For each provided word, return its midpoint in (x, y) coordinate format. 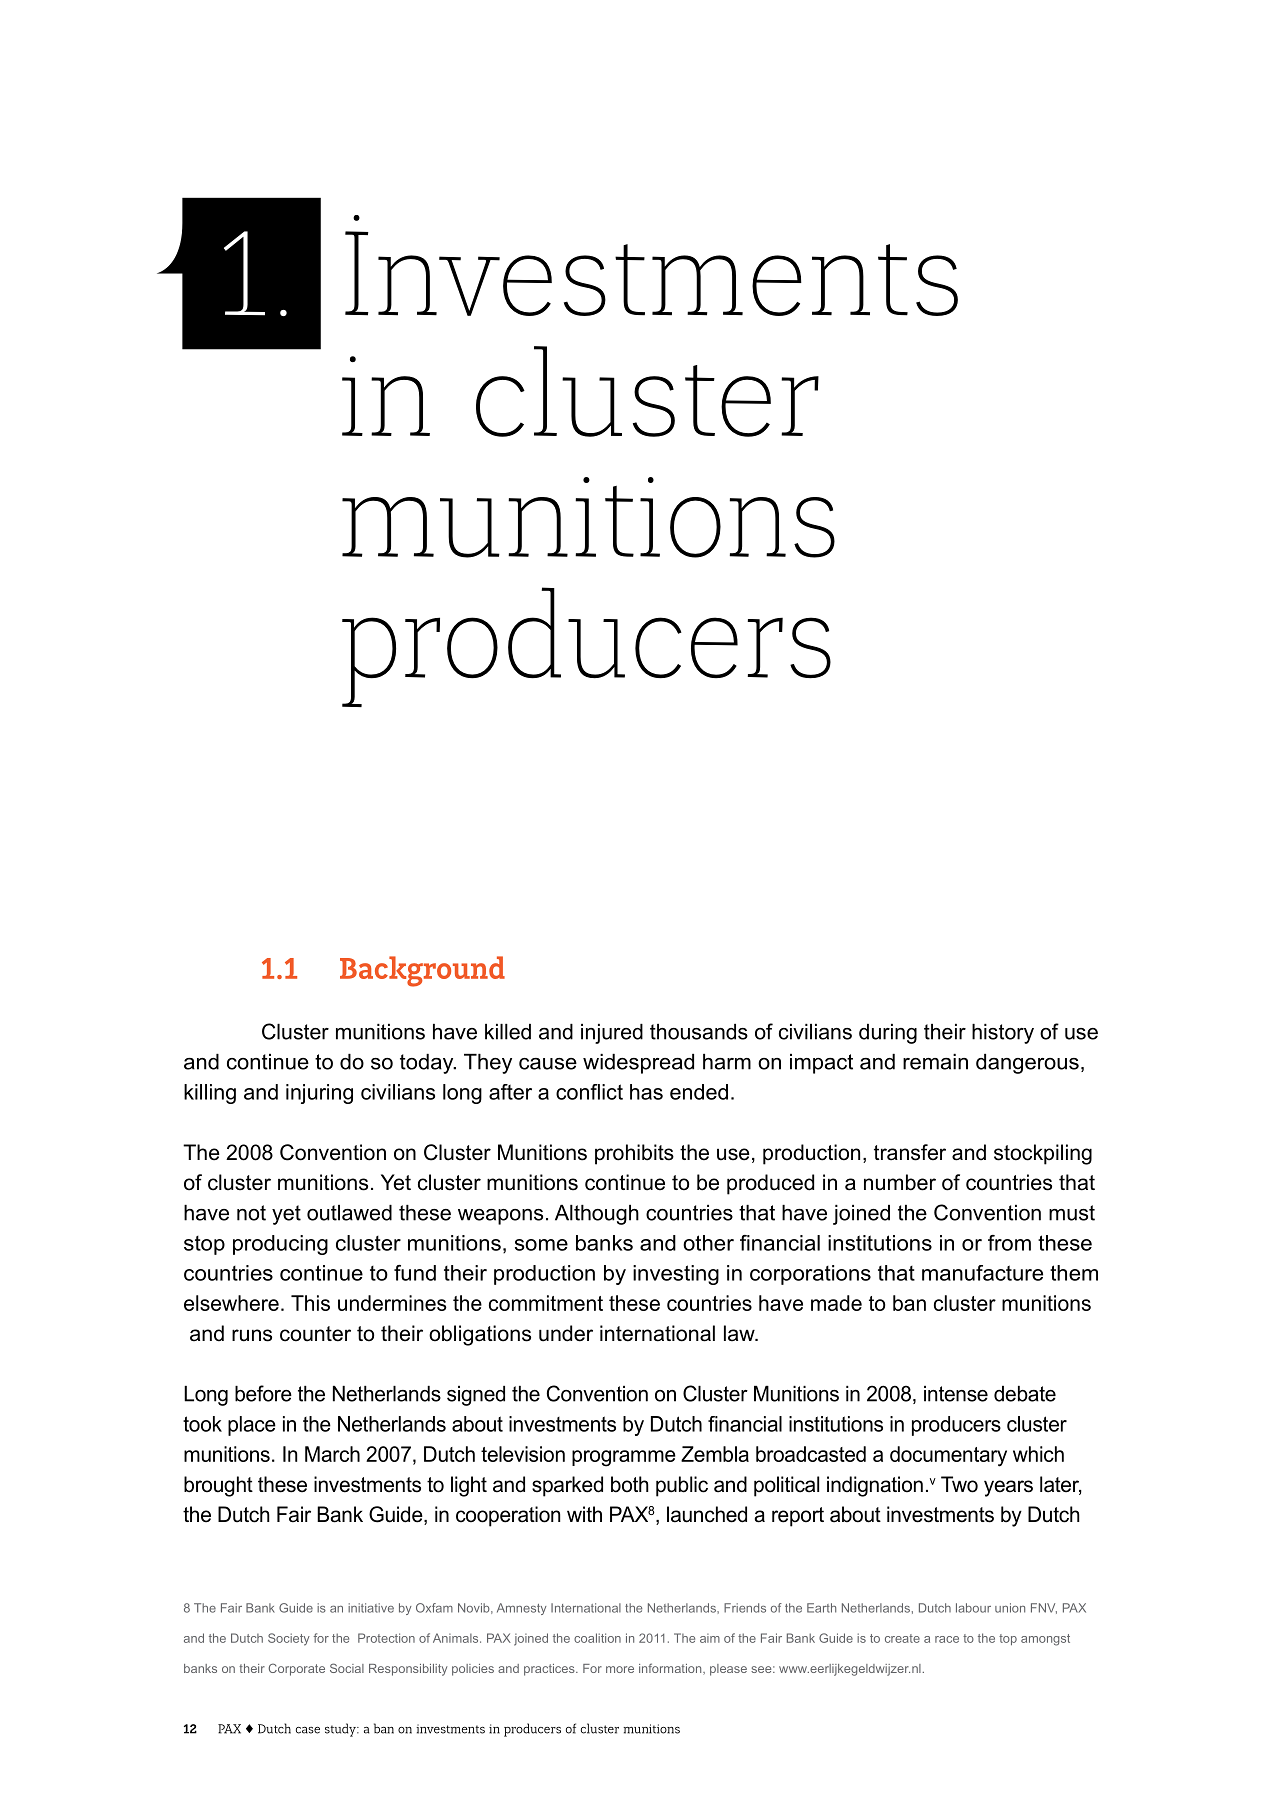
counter (315, 1334)
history (1003, 1034)
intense (956, 1394)
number (900, 1182)
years (1008, 1488)
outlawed (349, 1213)
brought (218, 1486)
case (308, 1730)
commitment (546, 1303)
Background (422, 971)
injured (612, 1034)
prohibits (634, 1154)
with (584, 1514)
